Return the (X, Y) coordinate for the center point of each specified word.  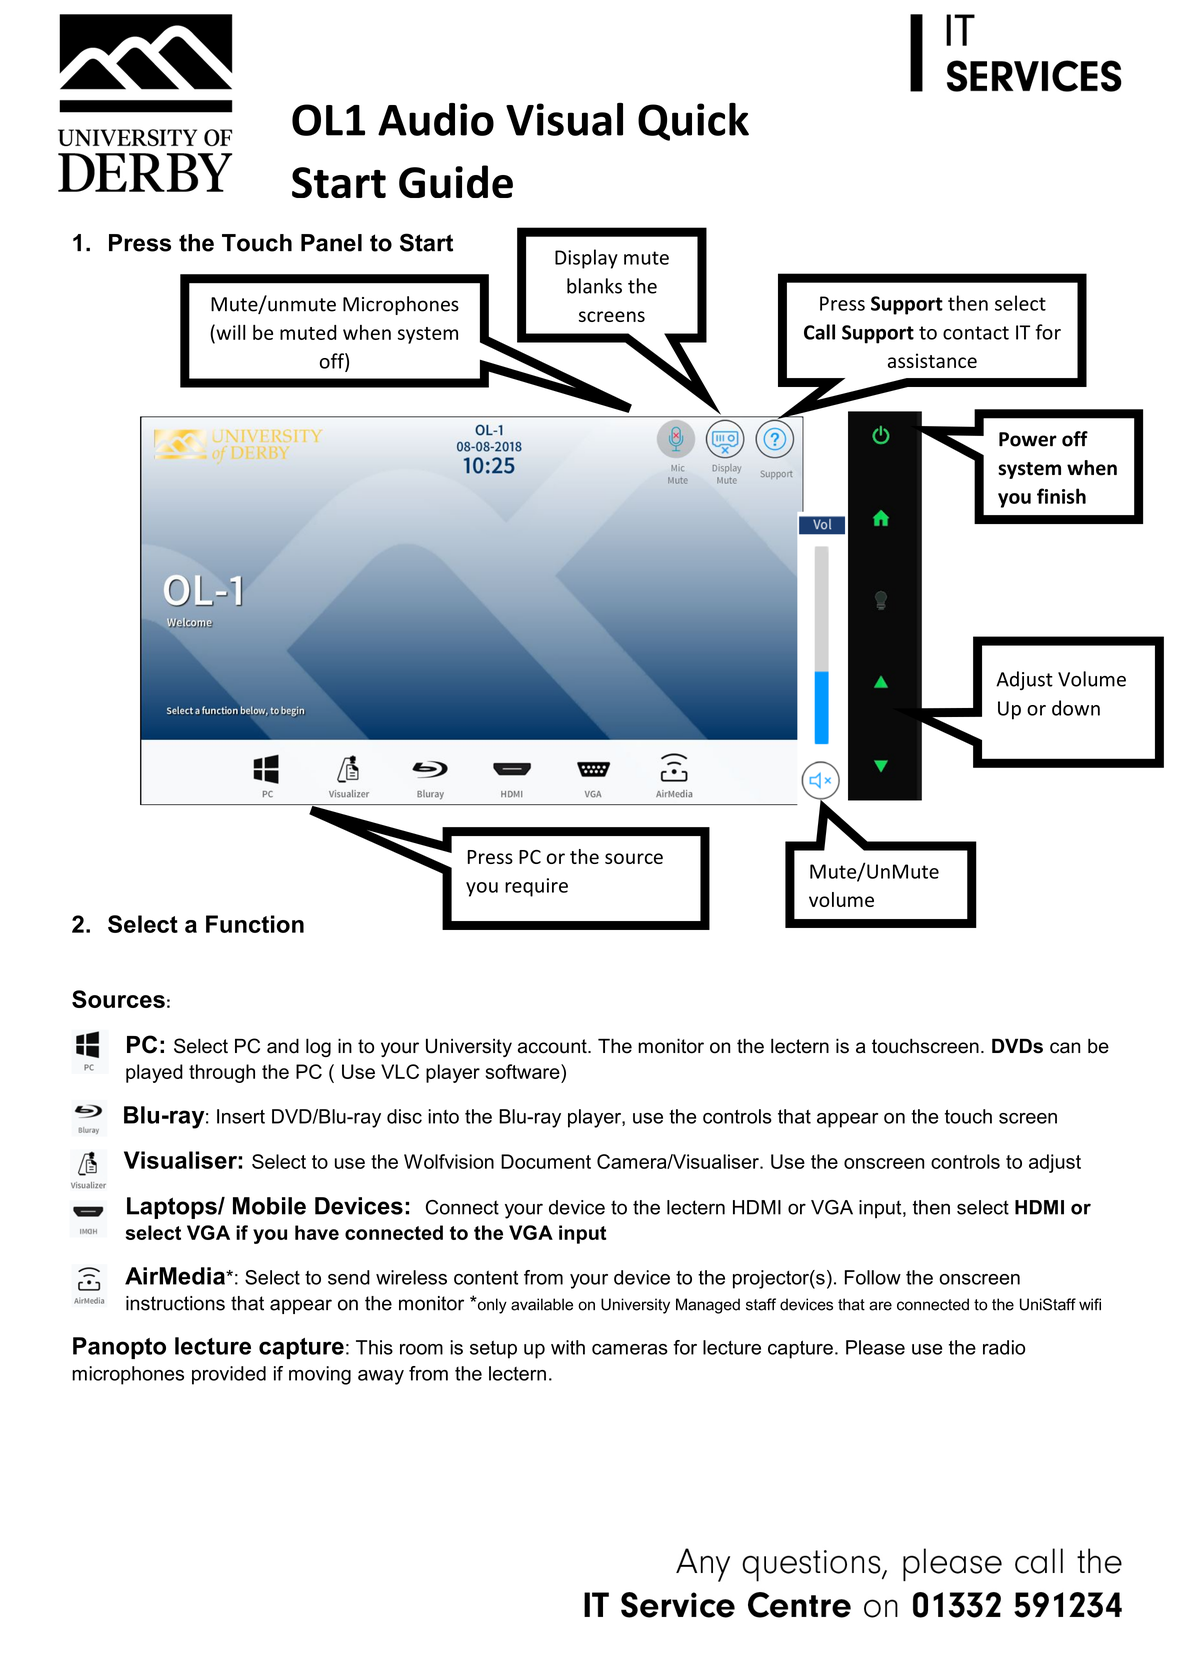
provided (229, 1375)
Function (255, 924)
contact (976, 333)
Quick (693, 121)
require (536, 887)
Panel (331, 243)
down (1076, 708)
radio (1004, 1347)
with (568, 1347)
